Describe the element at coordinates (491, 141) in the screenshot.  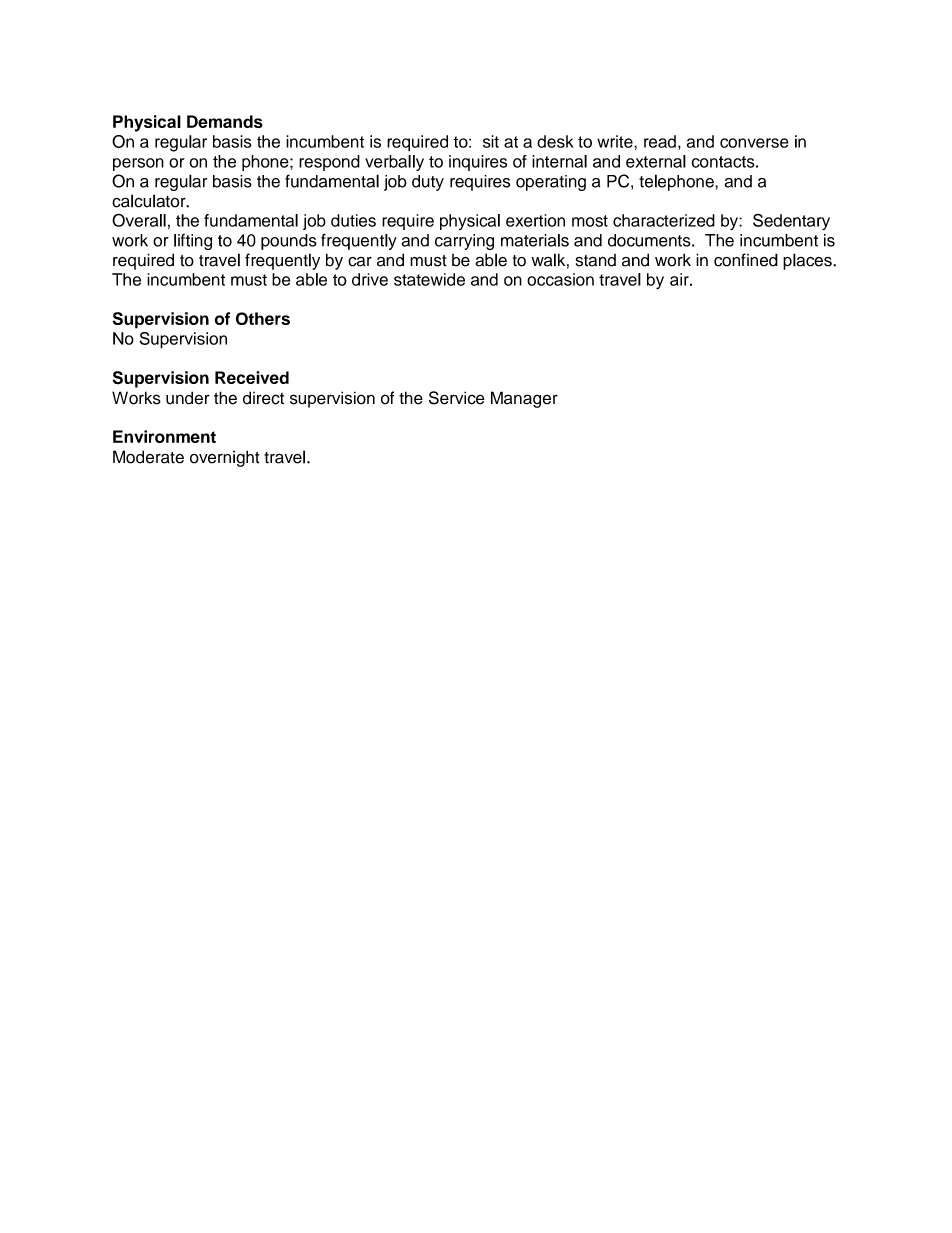
I see `sit` at that location.
